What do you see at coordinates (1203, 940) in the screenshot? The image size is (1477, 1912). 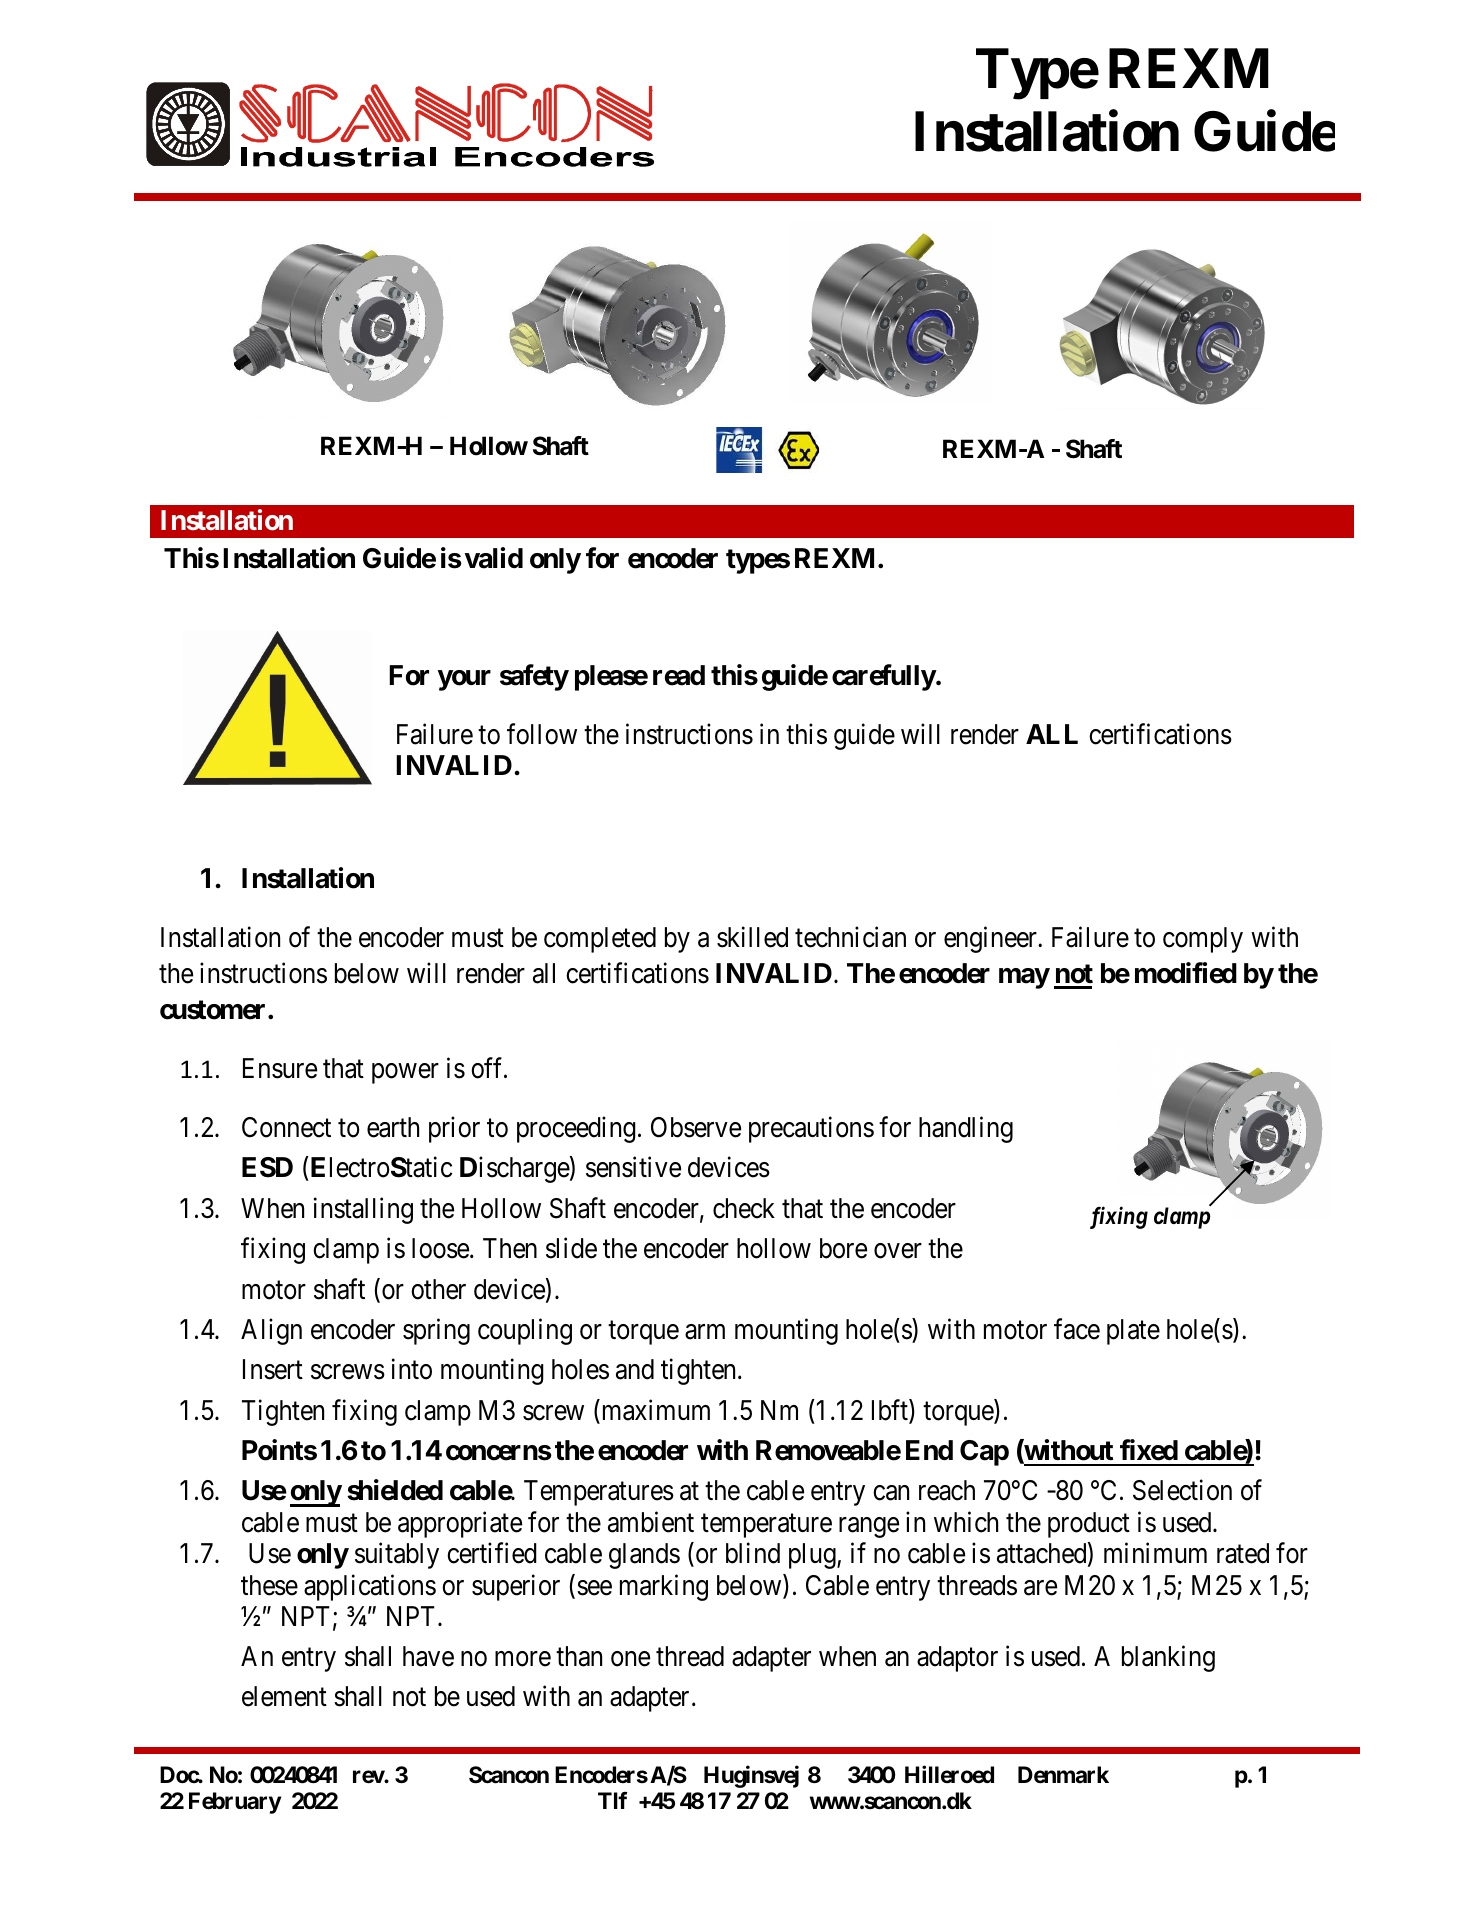 I see `comply` at bounding box center [1203, 940].
